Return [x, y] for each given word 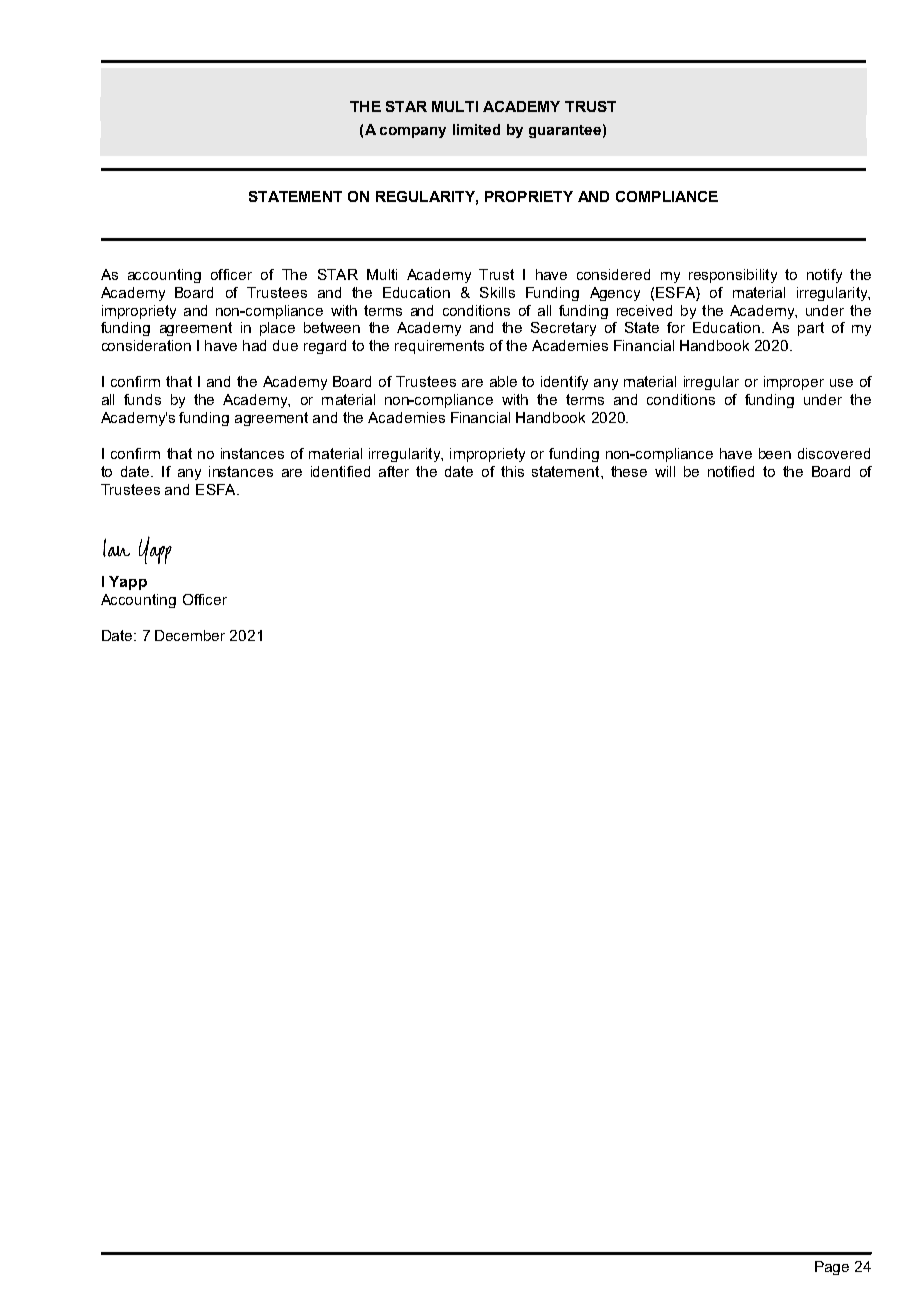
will [665, 471]
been [775, 453]
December [190, 635]
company [413, 132]
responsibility [733, 276]
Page [832, 1268]
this [512, 471]
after [394, 471]
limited [476, 129]
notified [731, 471]
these [629, 471]
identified [340, 471]
